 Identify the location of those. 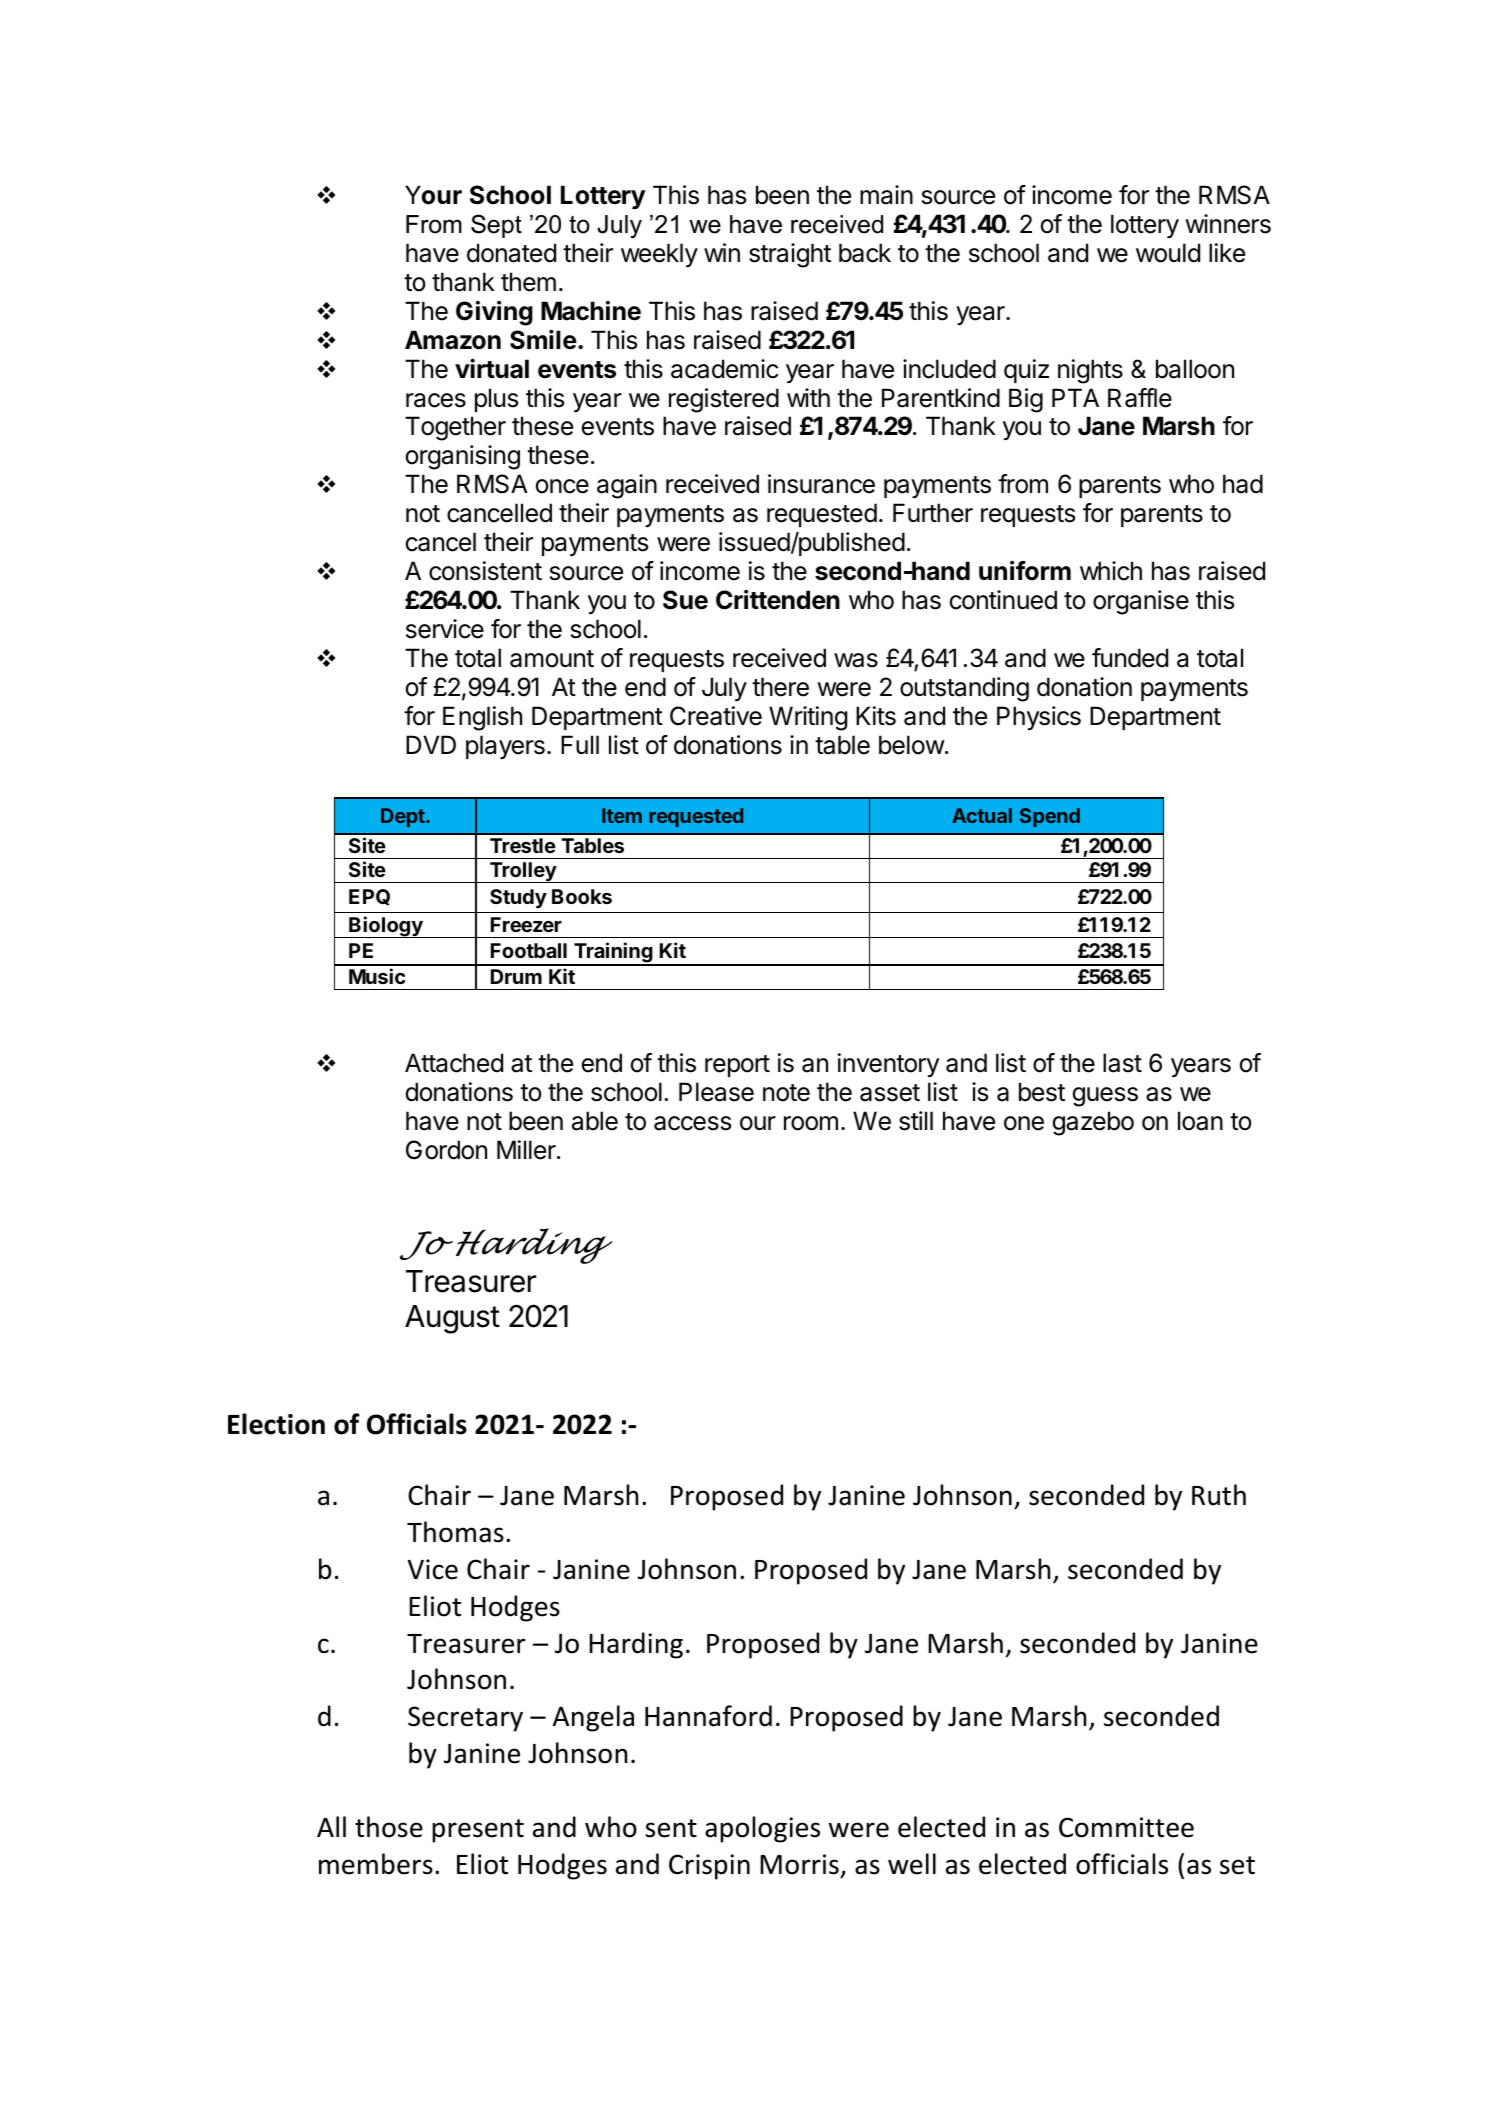
(389, 1827).
